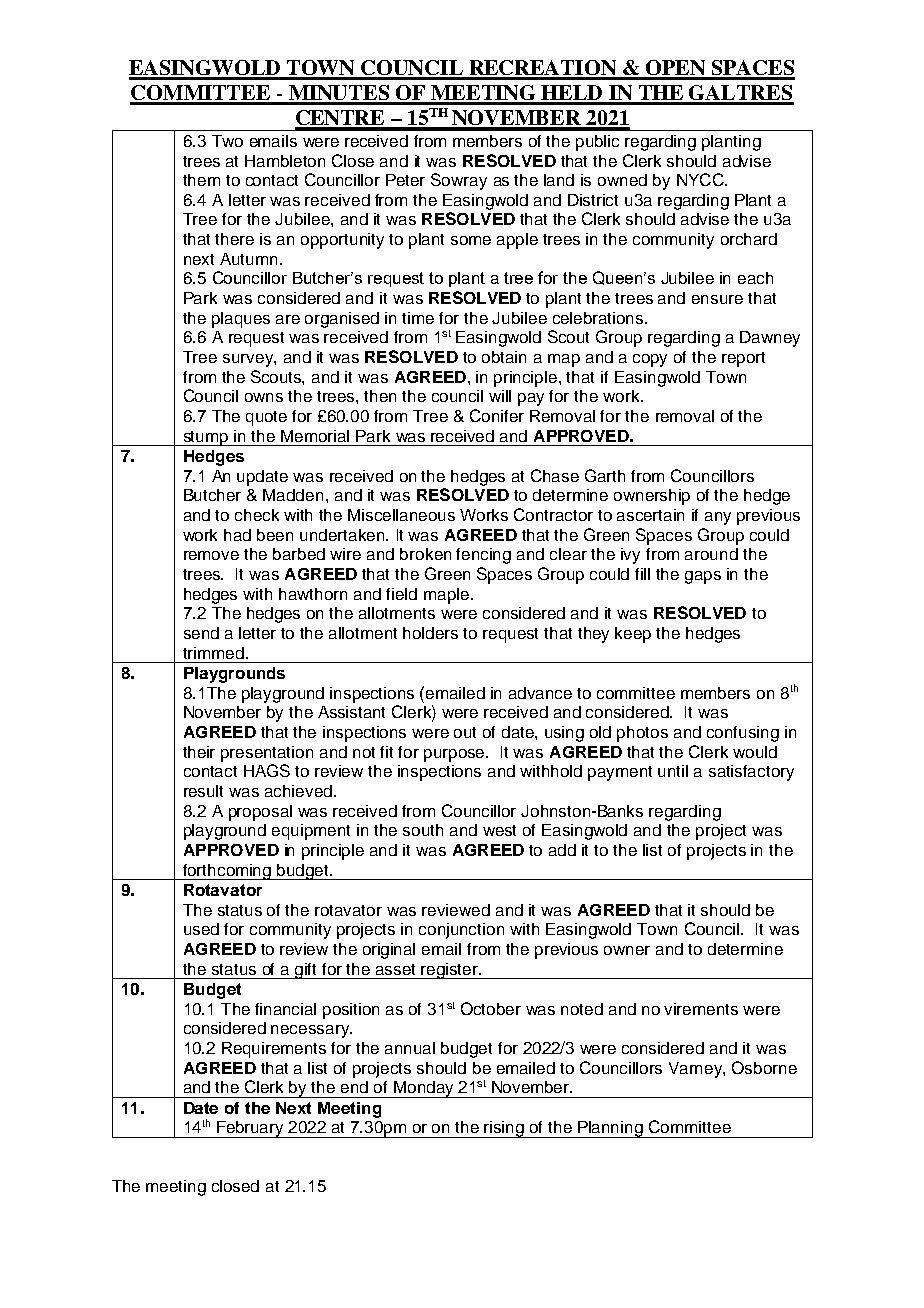  What do you see at coordinates (267, 770) in the document?
I see `HAGS` at bounding box center [267, 770].
